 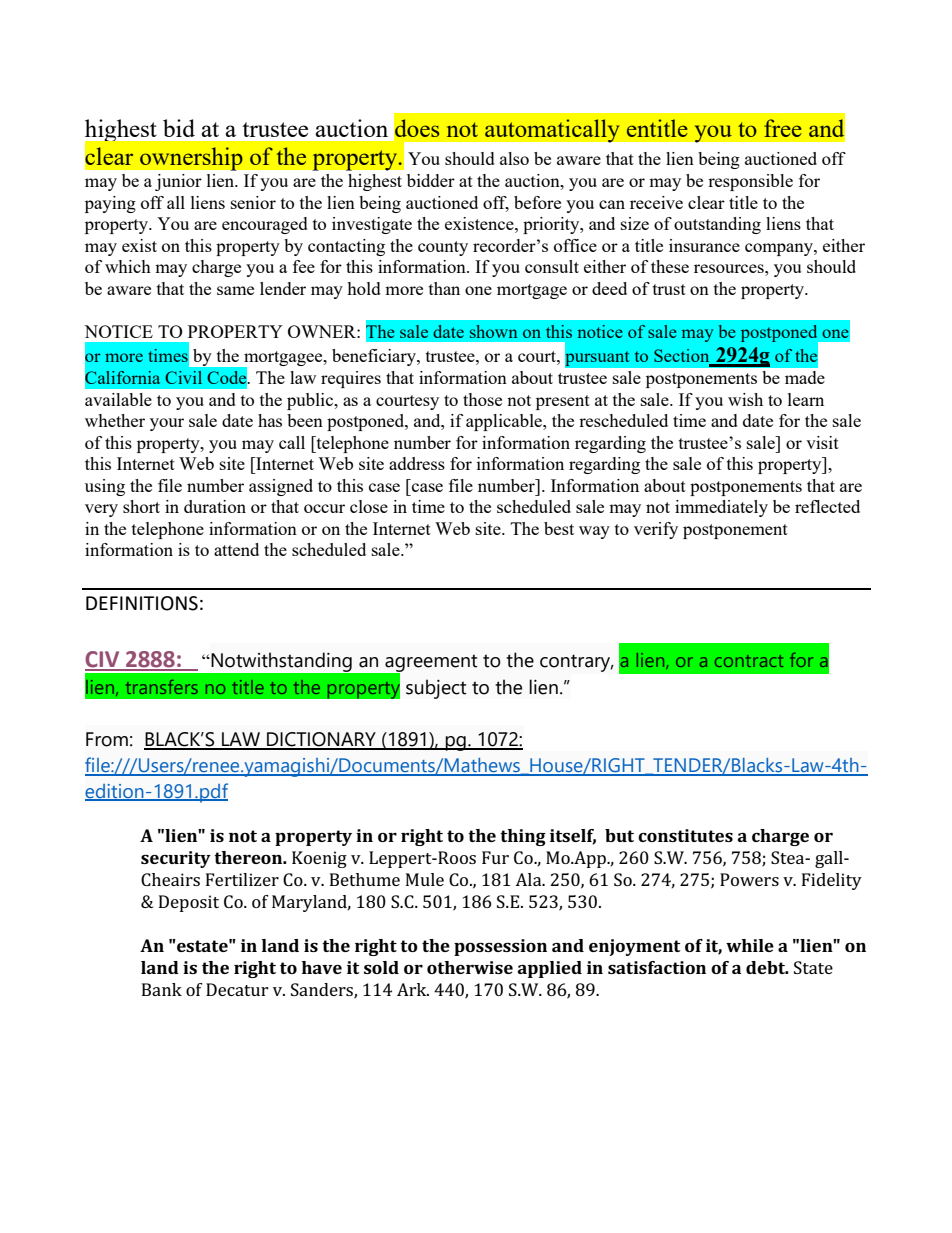 I want to click on your, so click(x=167, y=424).
